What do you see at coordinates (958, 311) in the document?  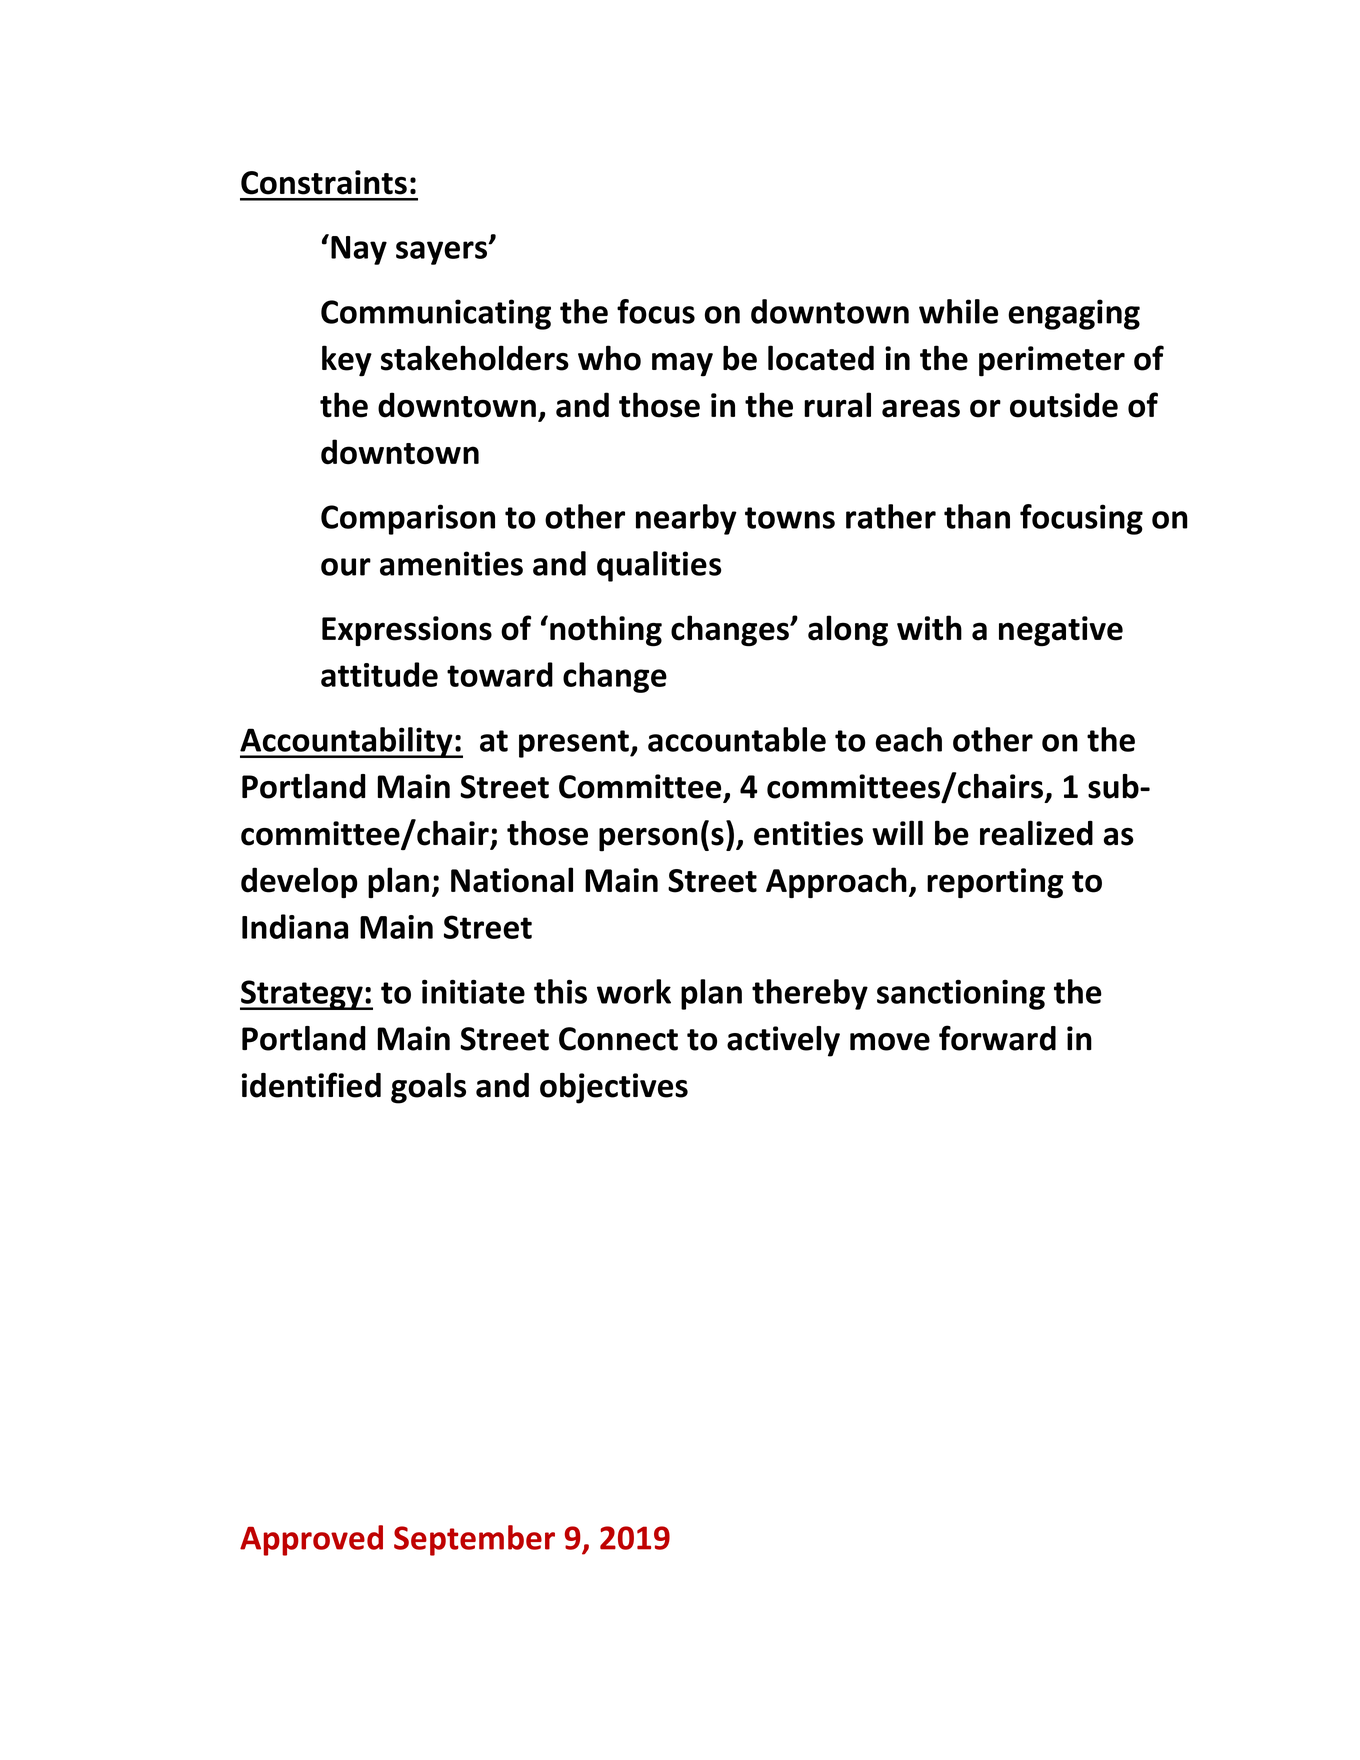 I see `while` at bounding box center [958, 311].
